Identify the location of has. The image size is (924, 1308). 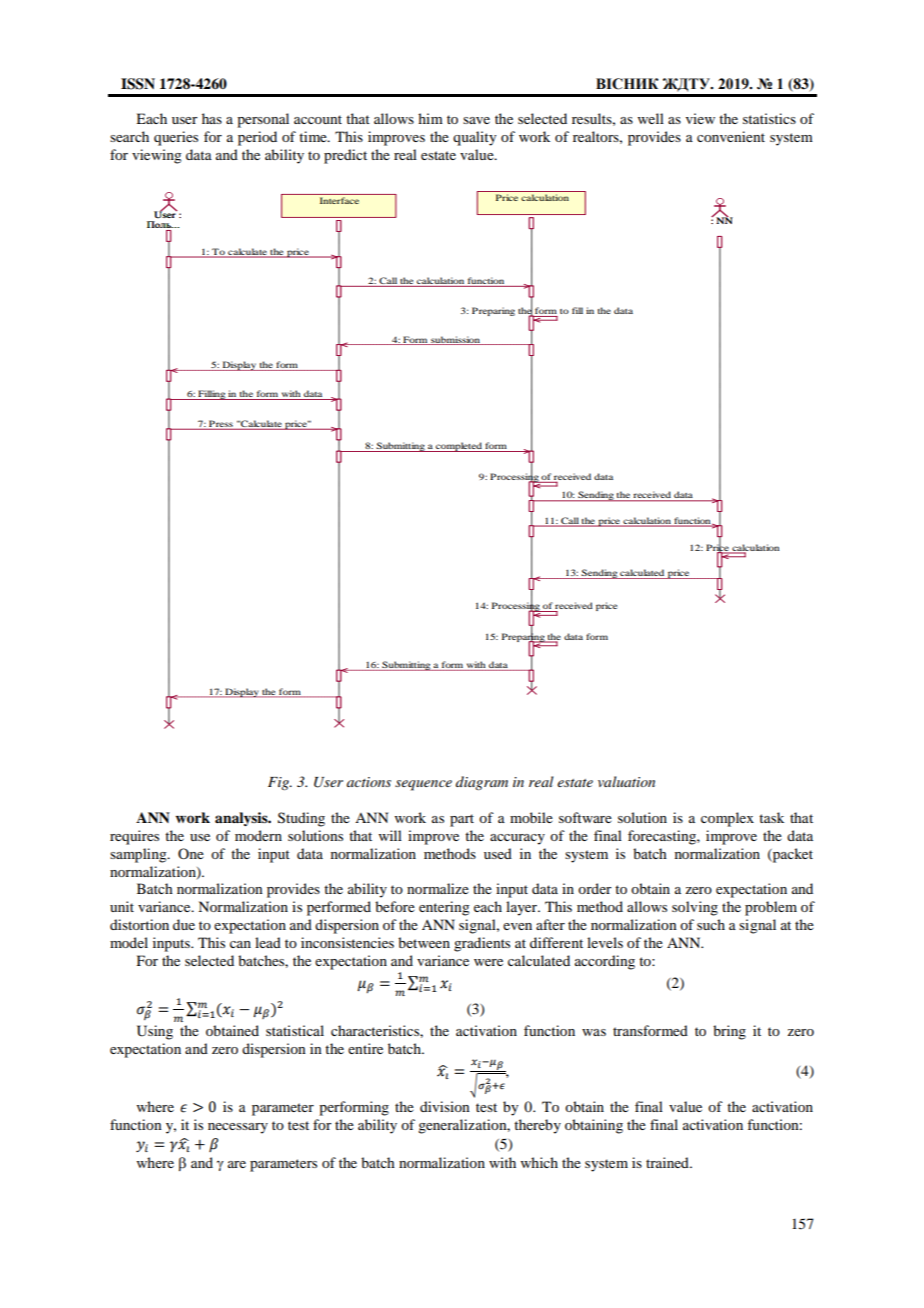
(212, 118).
